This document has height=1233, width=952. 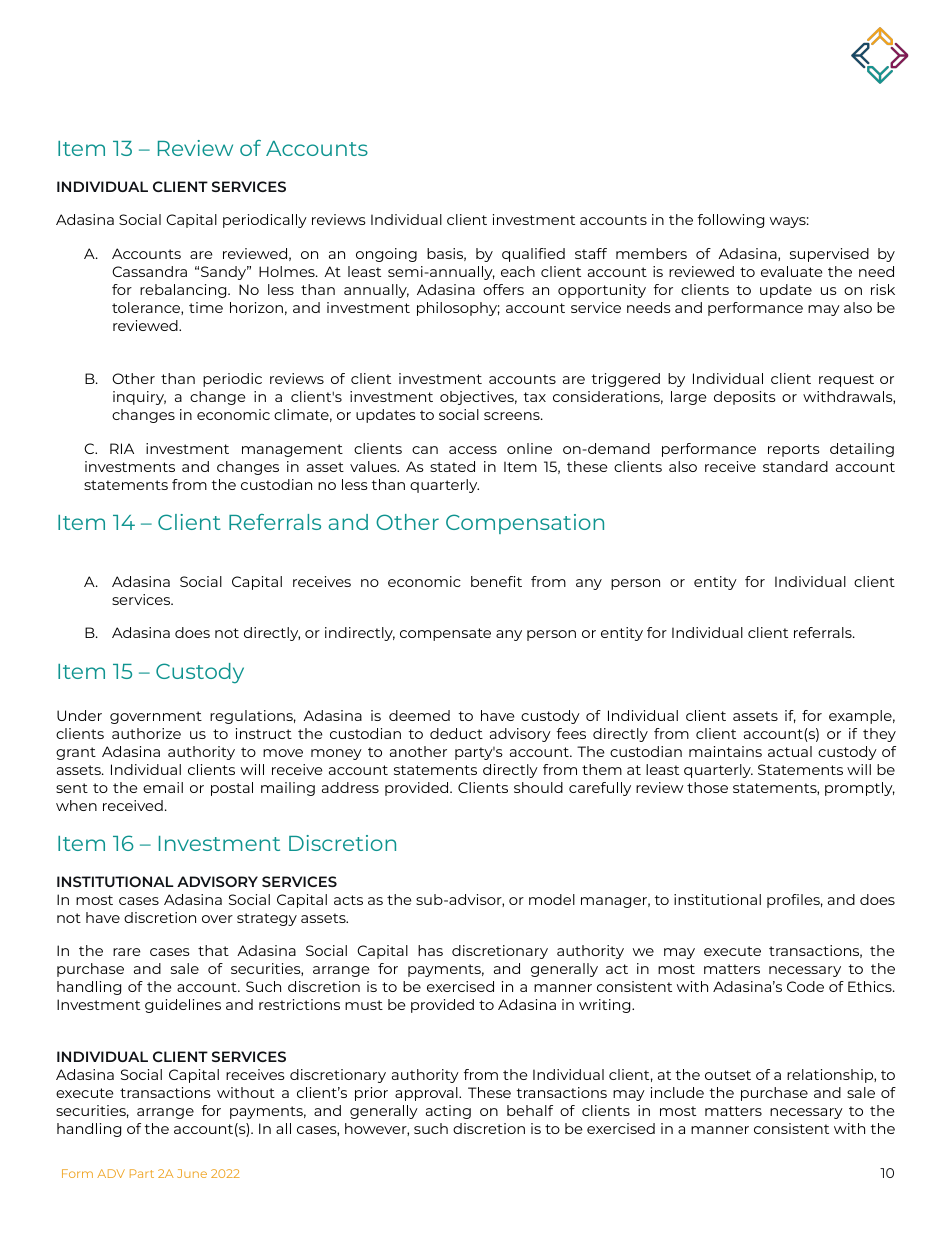 I want to click on evaluate, so click(x=792, y=271).
